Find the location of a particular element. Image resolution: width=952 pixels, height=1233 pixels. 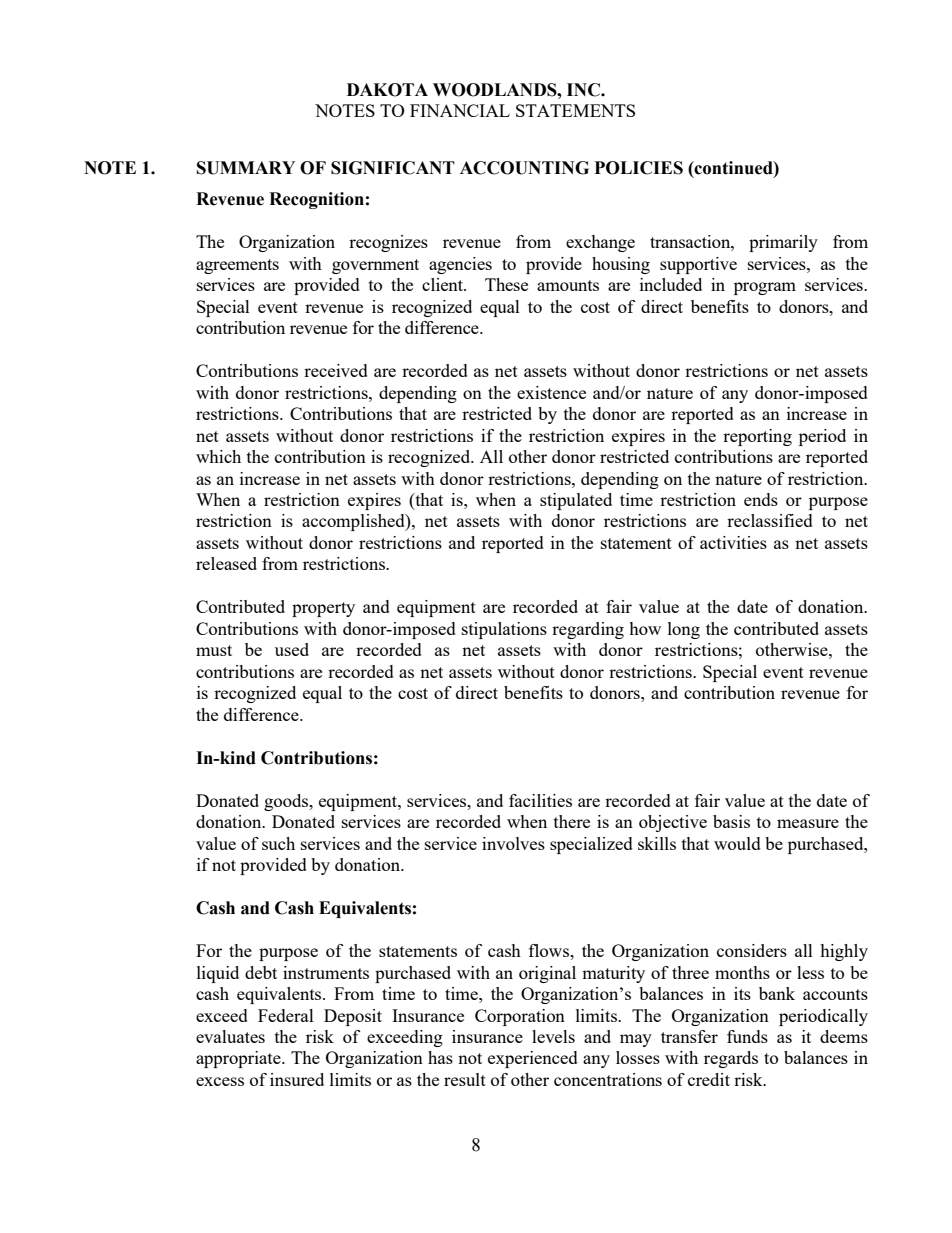

activities is located at coordinates (733, 542).
